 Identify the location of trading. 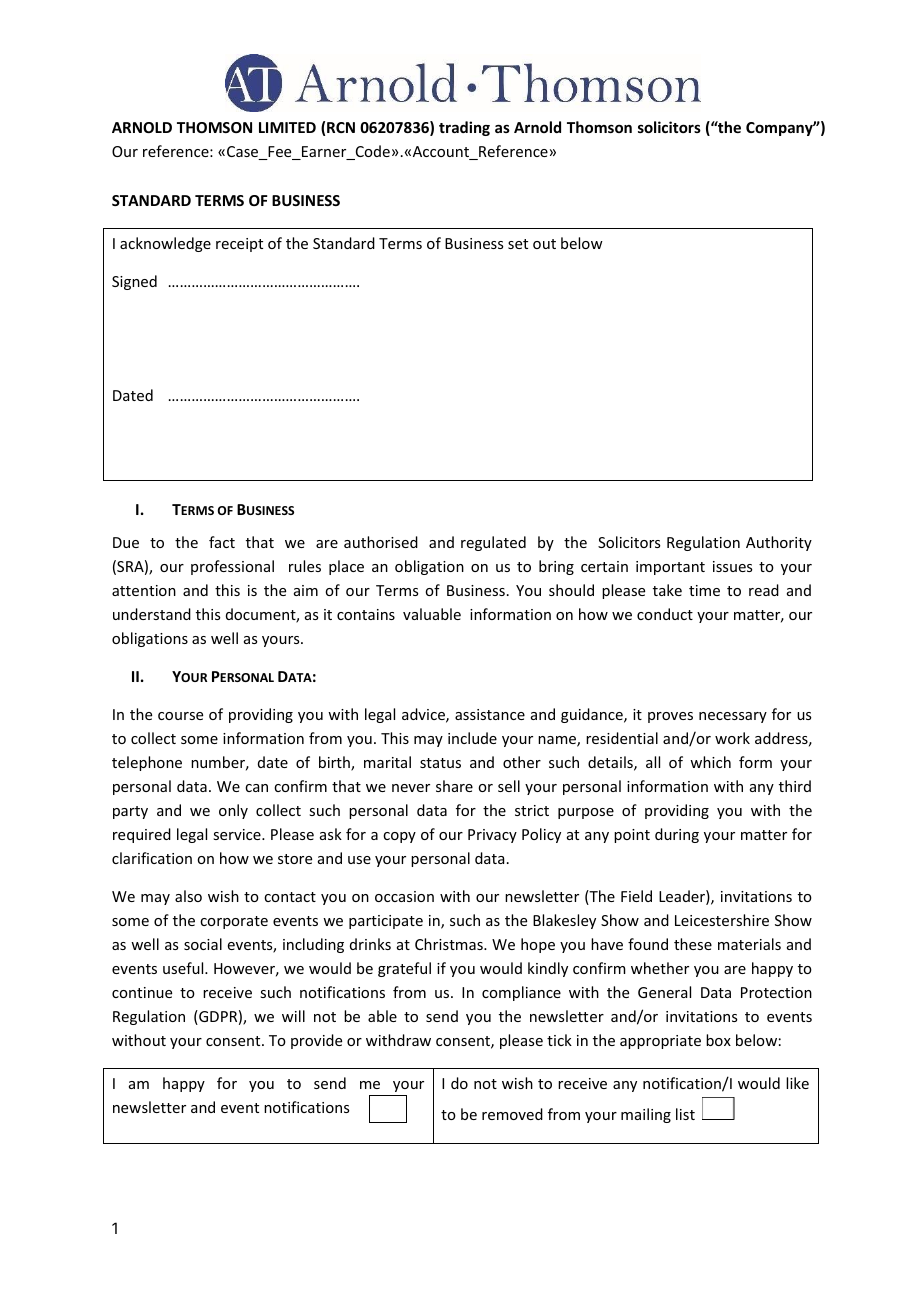
(464, 128).
